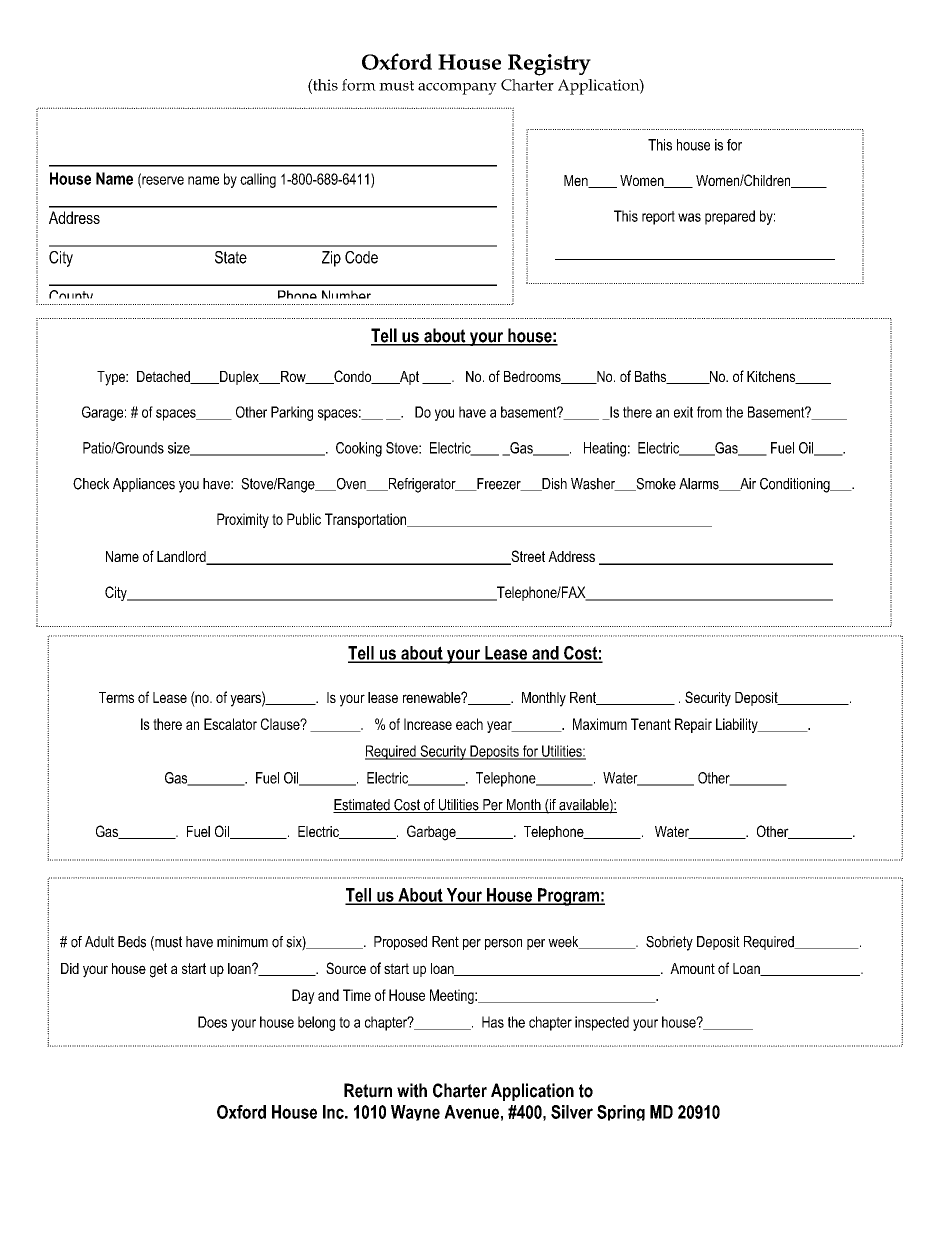  What do you see at coordinates (347, 297) in the screenshot?
I see `Number` at bounding box center [347, 297].
